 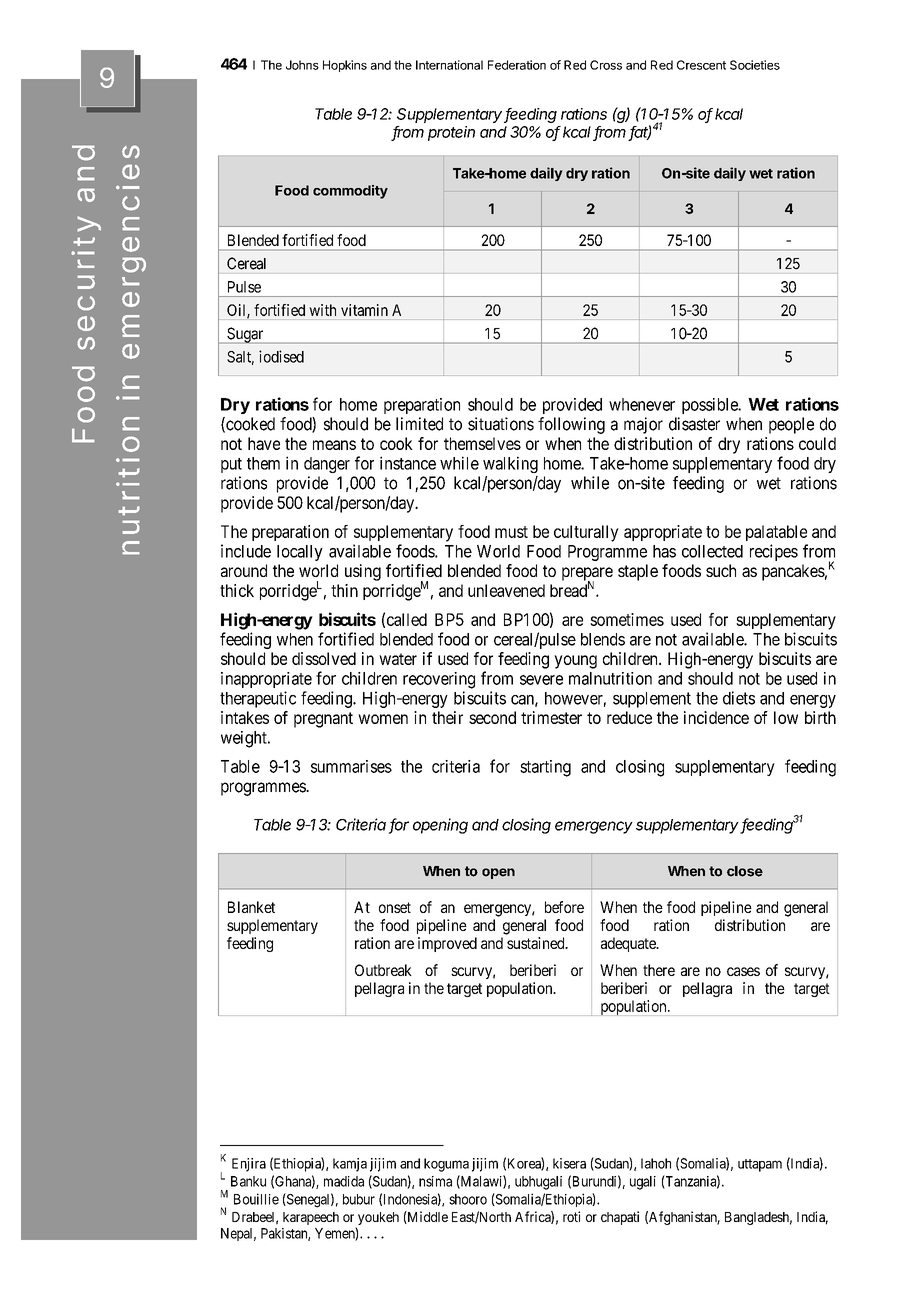 What do you see at coordinates (571, 1216) in the document?
I see `roti` at bounding box center [571, 1216].
